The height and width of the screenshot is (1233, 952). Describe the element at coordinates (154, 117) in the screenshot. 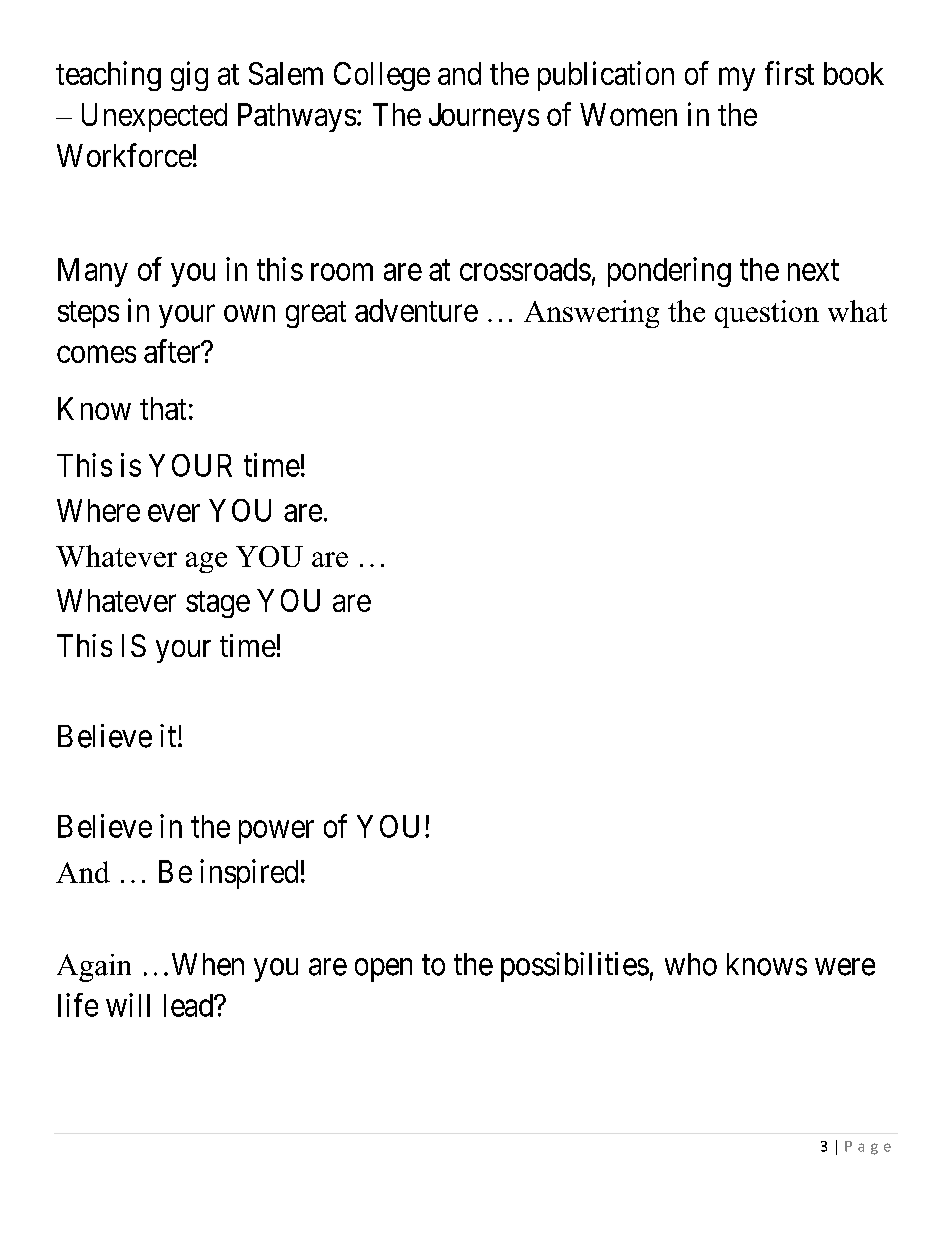

I see `Unexpected` at that location.
